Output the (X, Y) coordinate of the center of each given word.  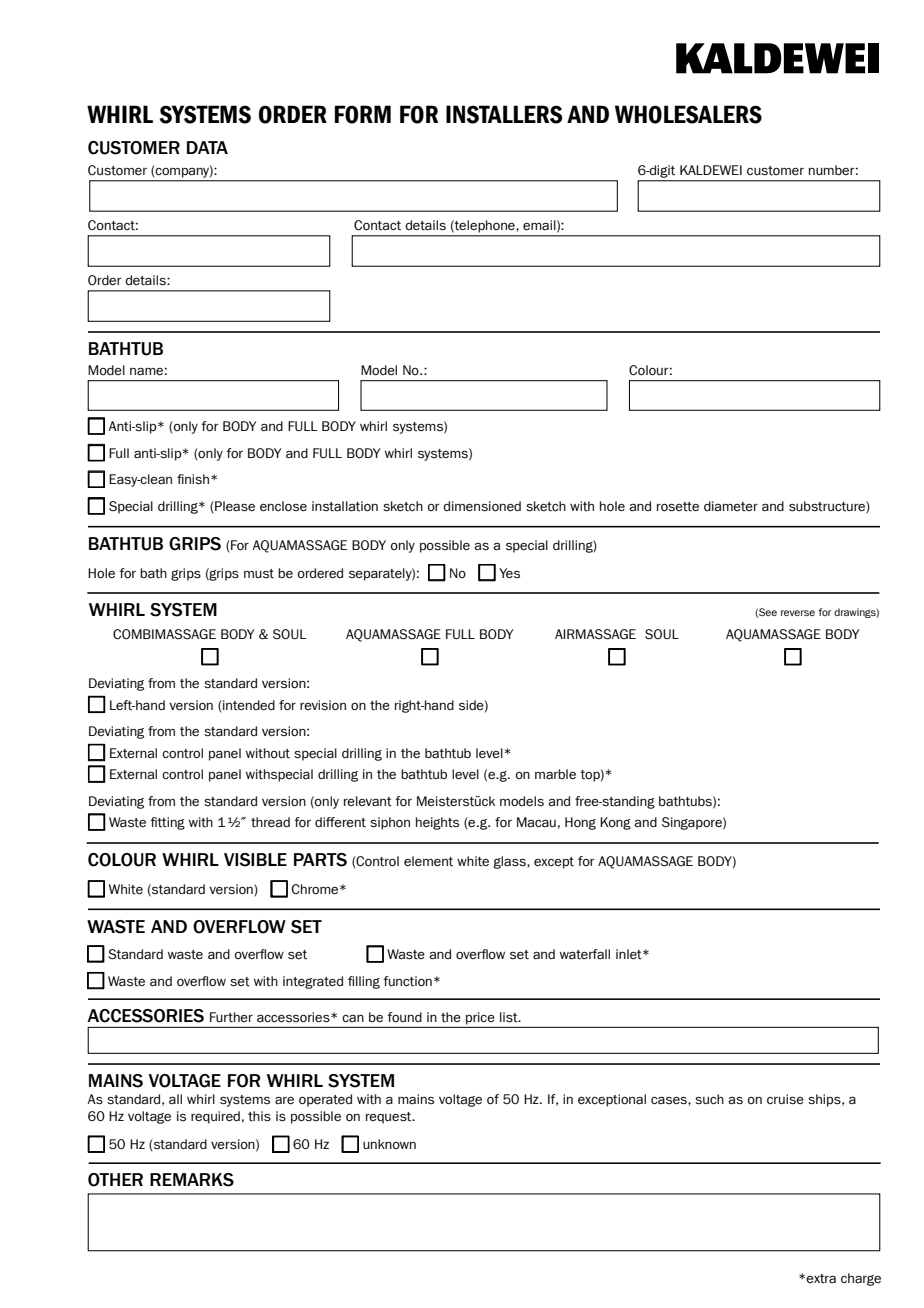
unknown (389, 1144)
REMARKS (192, 1180)
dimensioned (482, 506)
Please (234, 506)
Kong (615, 823)
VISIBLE (255, 860)
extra (821, 1279)
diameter (731, 506)
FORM (363, 114)
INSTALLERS (504, 114)
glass (510, 862)
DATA (207, 147)
